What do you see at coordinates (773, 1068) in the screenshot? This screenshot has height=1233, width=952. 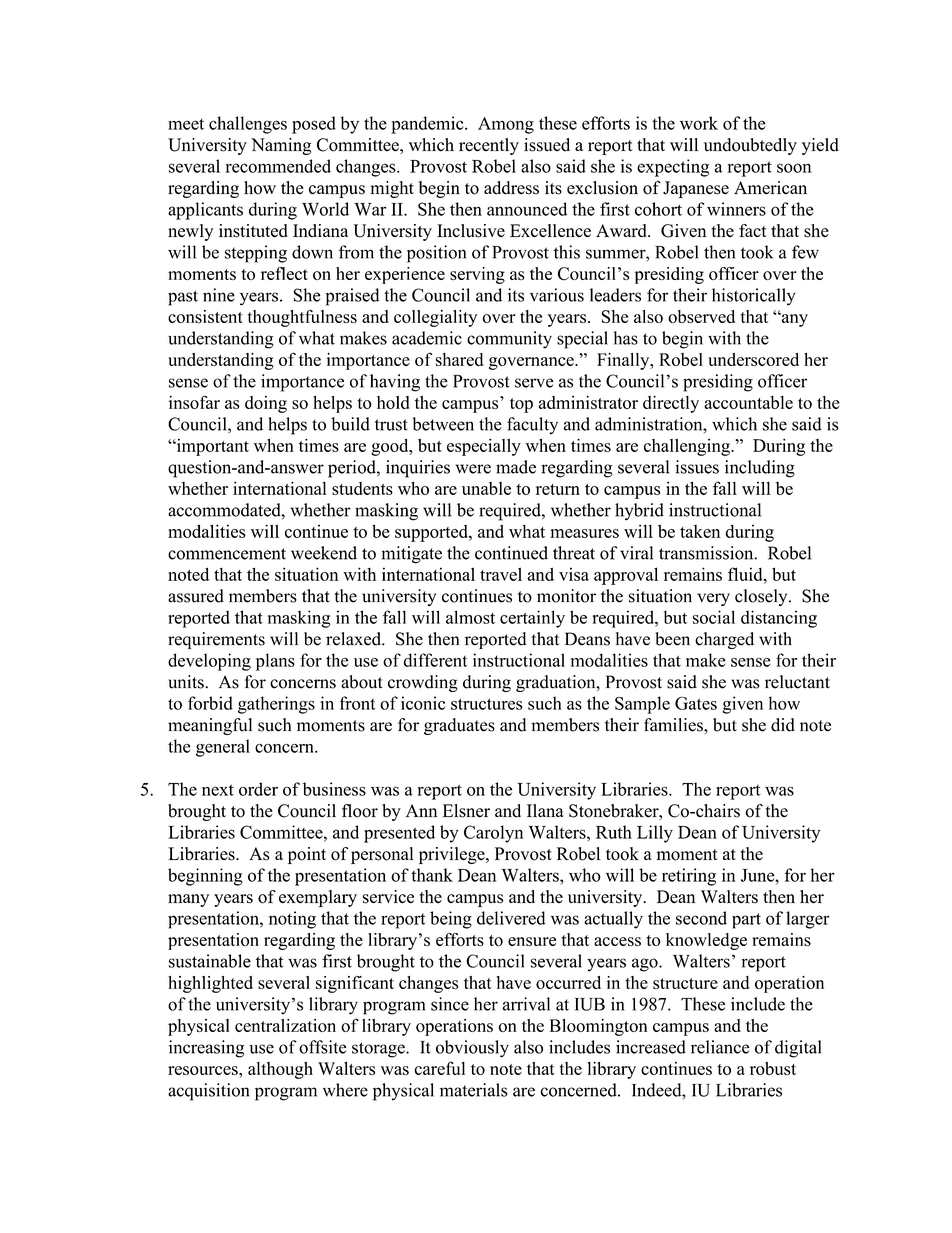 I see `robust` at bounding box center [773, 1068].
